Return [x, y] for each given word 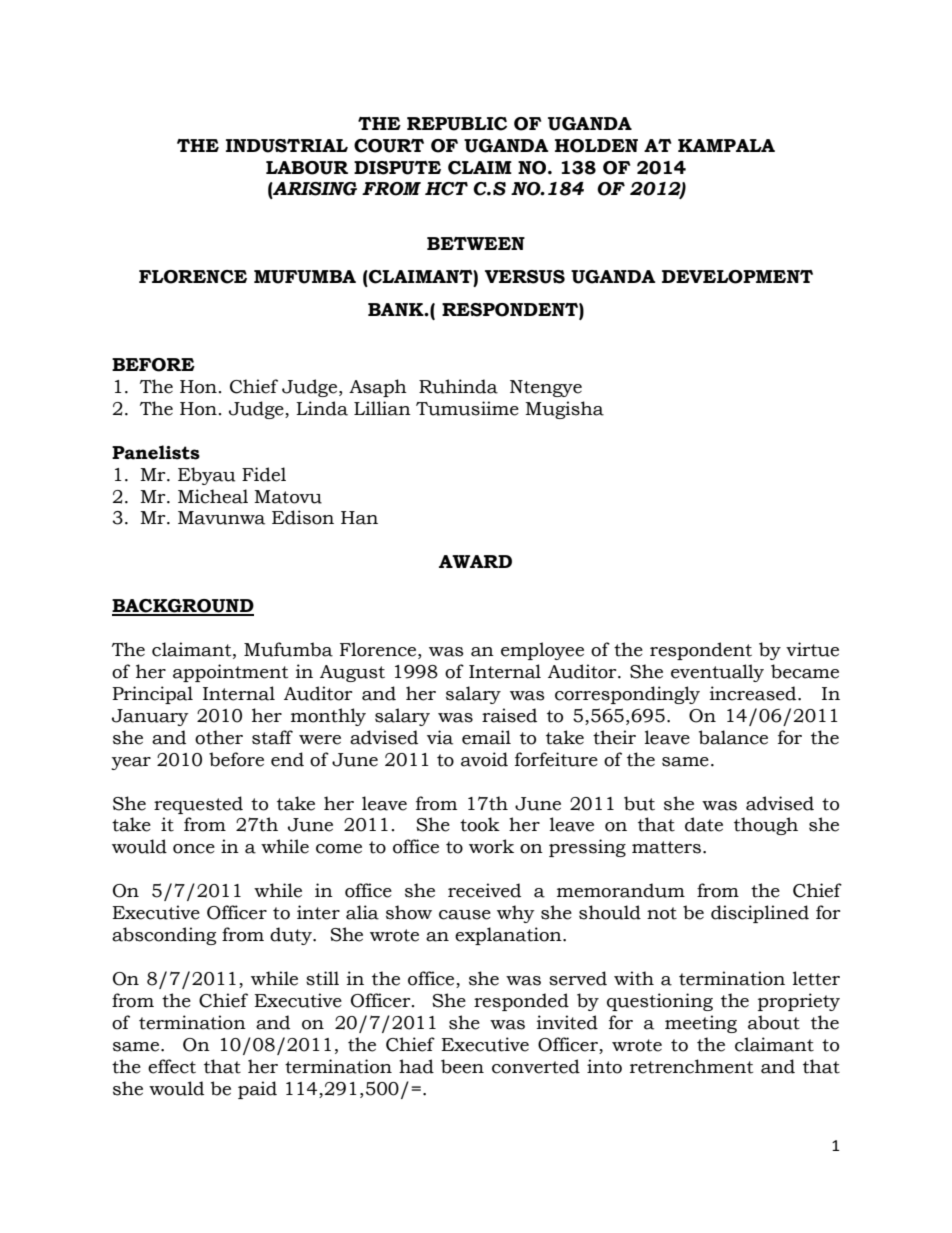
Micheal [213, 496]
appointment [230, 673]
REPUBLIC [457, 124]
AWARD [475, 561]
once [194, 849]
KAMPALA [726, 145]
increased [754, 693]
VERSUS [525, 277]
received [484, 890]
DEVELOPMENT [737, 277]
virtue [812, 649]
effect [172, 1066]
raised [509, 715]
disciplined [760, 914]
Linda [322, 408]
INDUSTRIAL [287, 146]
